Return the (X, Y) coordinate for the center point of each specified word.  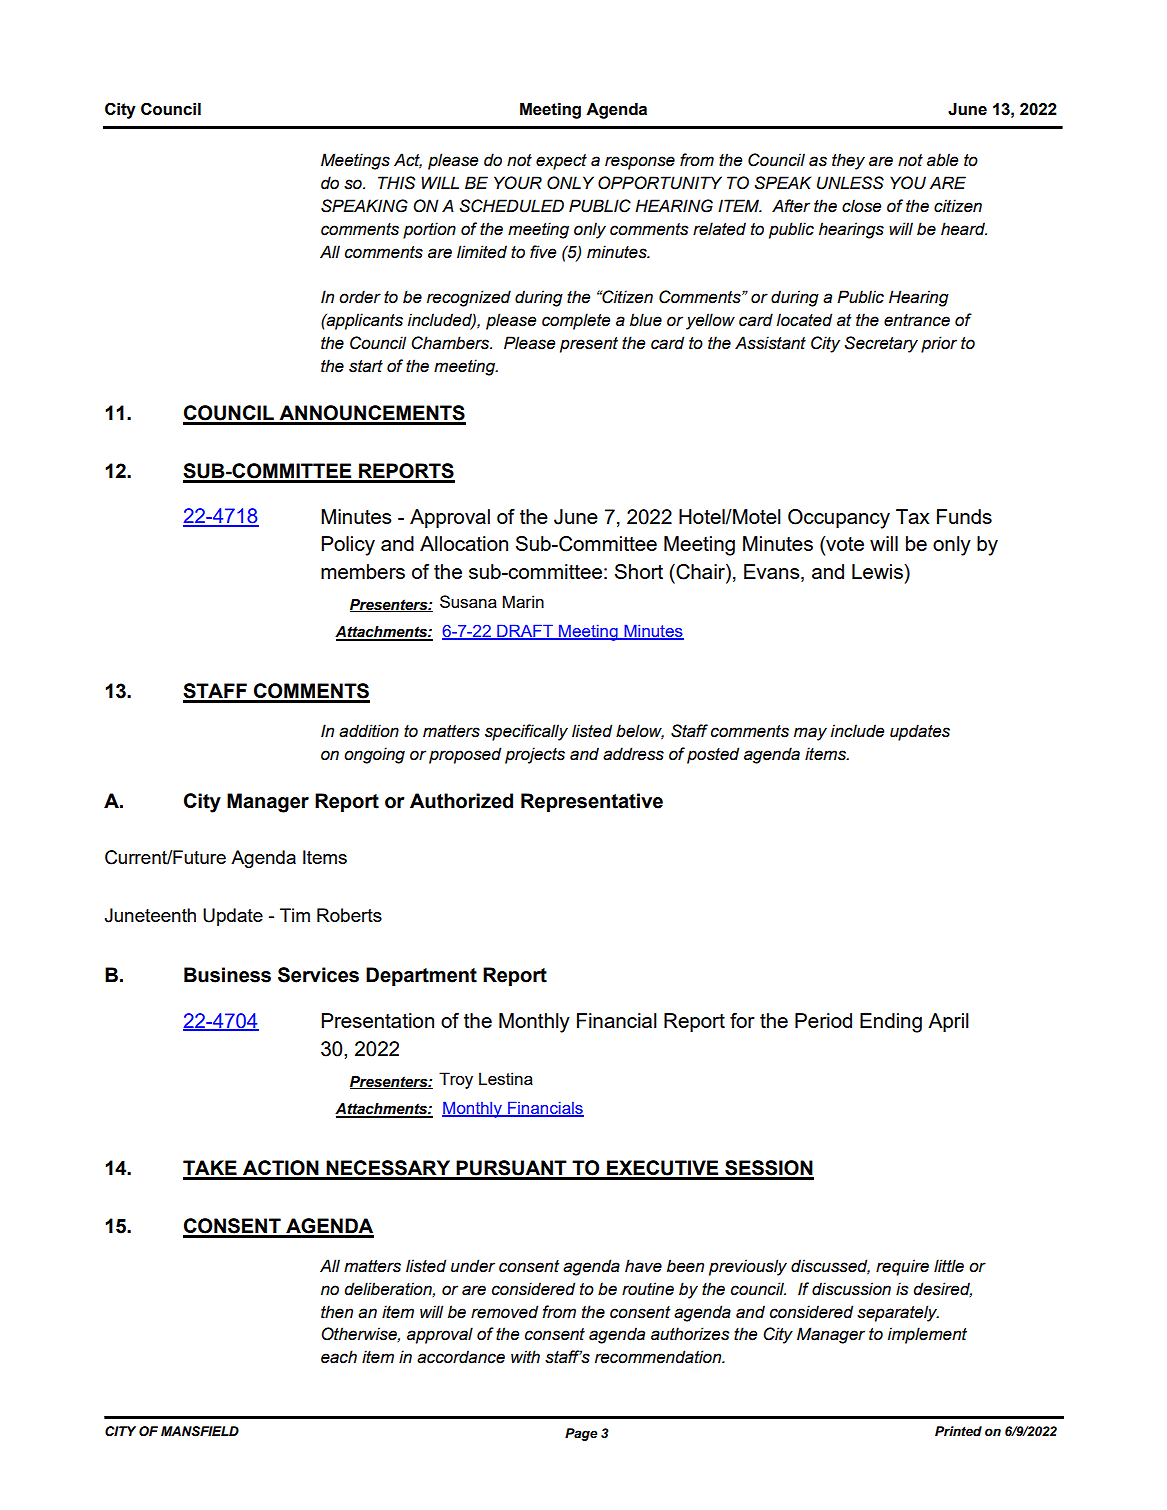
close (861, 206)
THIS (396, 183)
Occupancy (839, 519)
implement (927, 1335)
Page (581, 1434)
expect (561, 162)
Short (639, 571)
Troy (456, 1080)
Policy (348, 546)
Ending (891, 1023)
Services (318, 975)
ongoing (374, 755)
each (339, 1357)
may (810, 734)
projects (535, 755)
